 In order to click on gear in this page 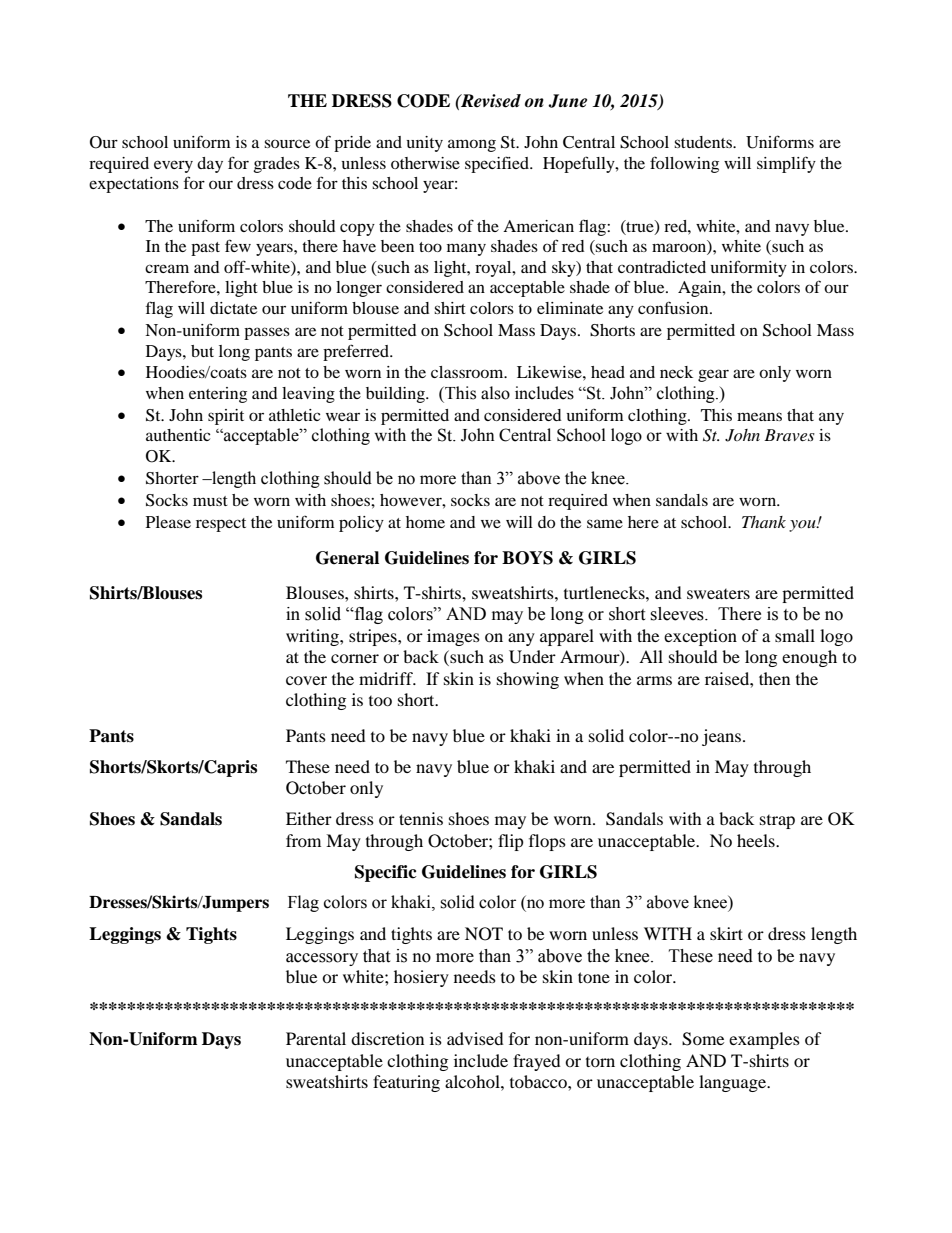, I will do `click(713, 375)`.
